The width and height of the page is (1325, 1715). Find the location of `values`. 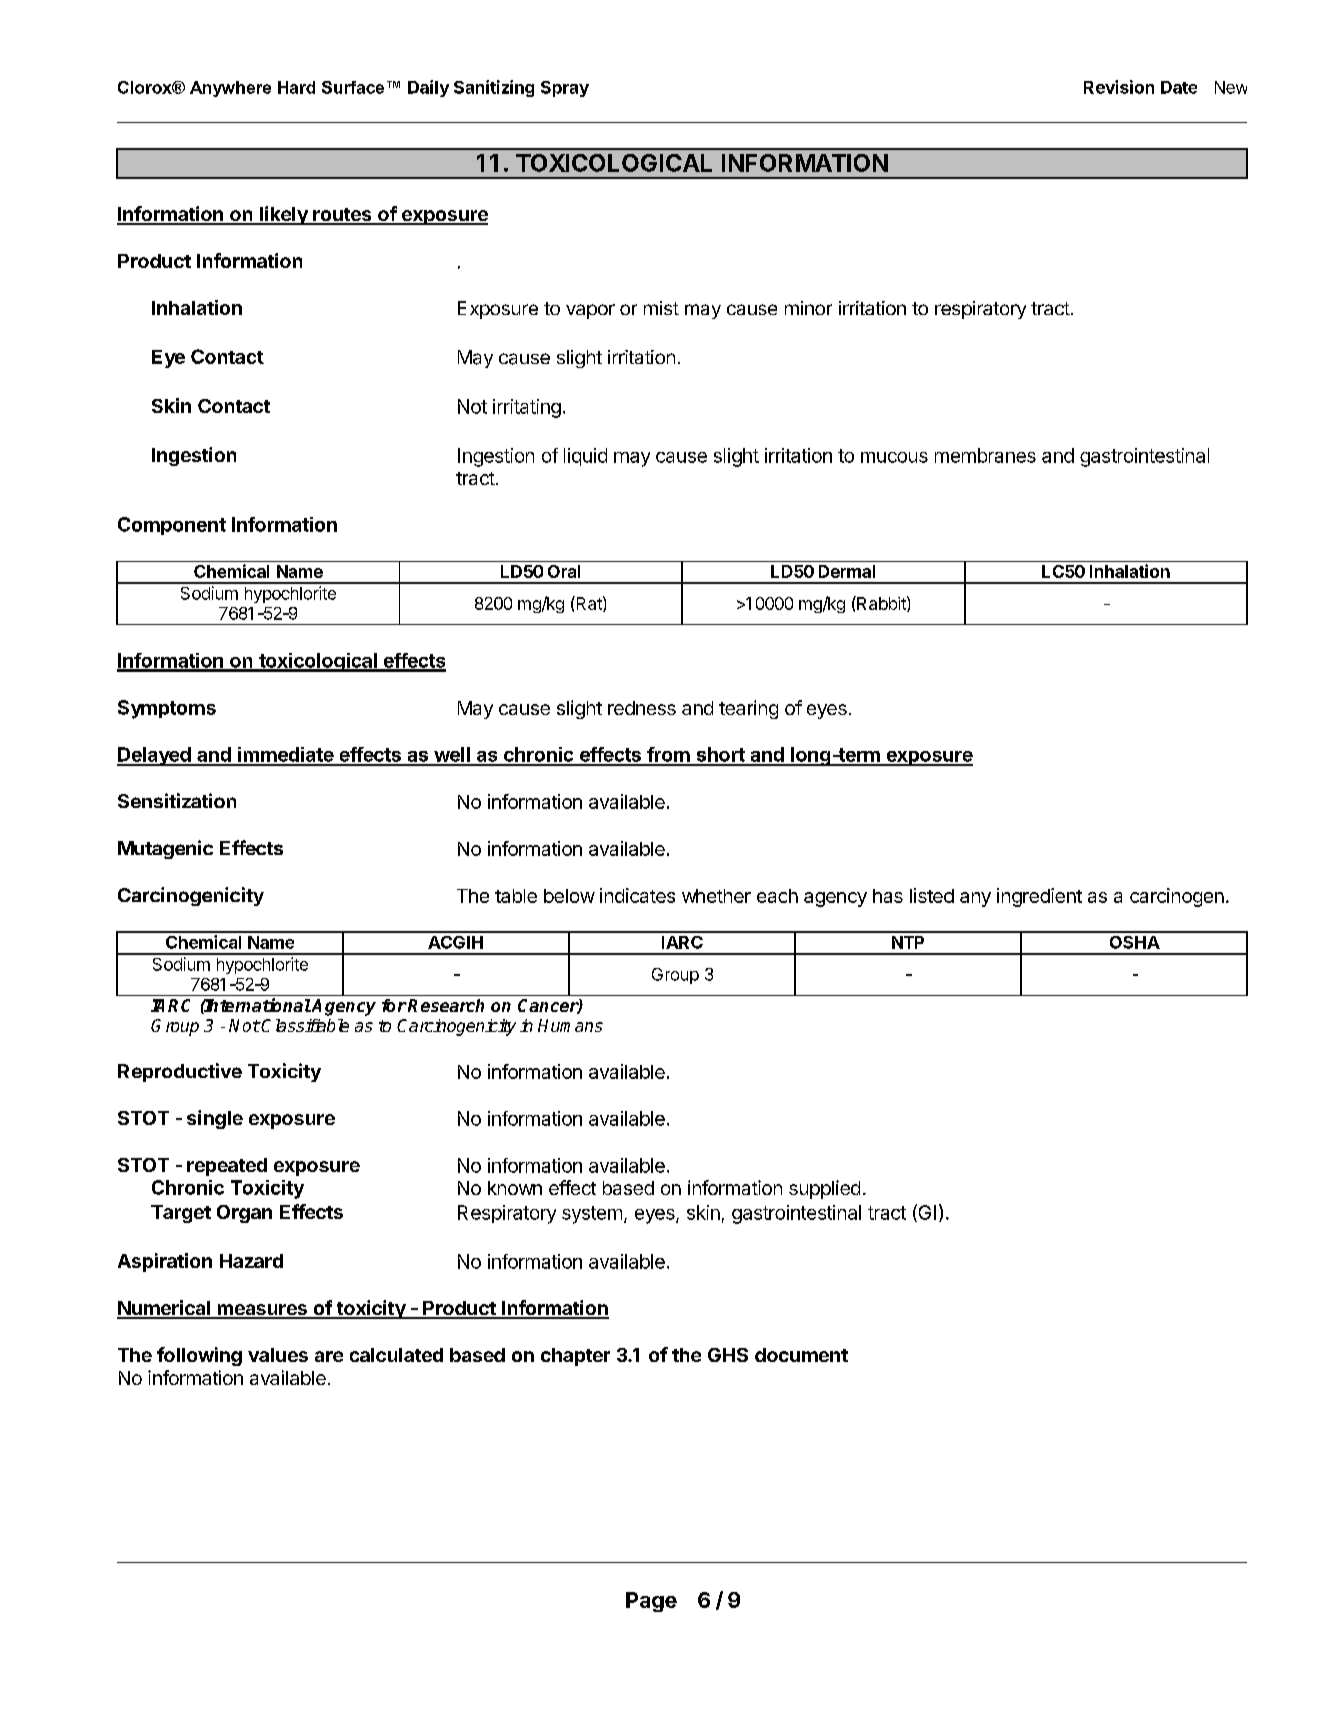

values is located at coordinates (278, 1355).
